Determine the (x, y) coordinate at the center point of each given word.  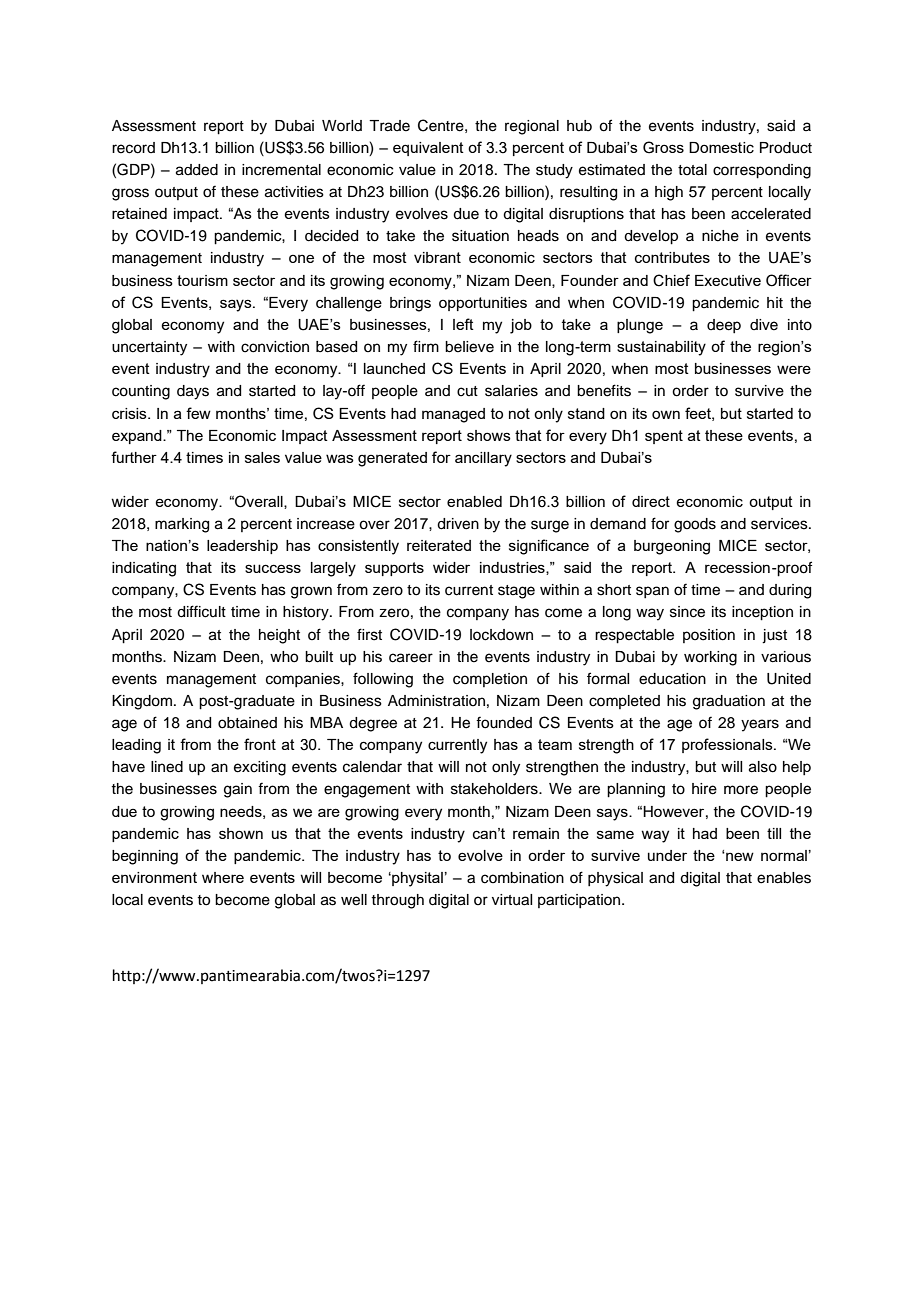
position (709, 636)
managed (453, 415)
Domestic (721, 148)
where (223, 877)
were (794, 369)
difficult (201, 611)
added (197, 170)
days (193, 392)
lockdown (501, 635)
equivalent (428, 149)
